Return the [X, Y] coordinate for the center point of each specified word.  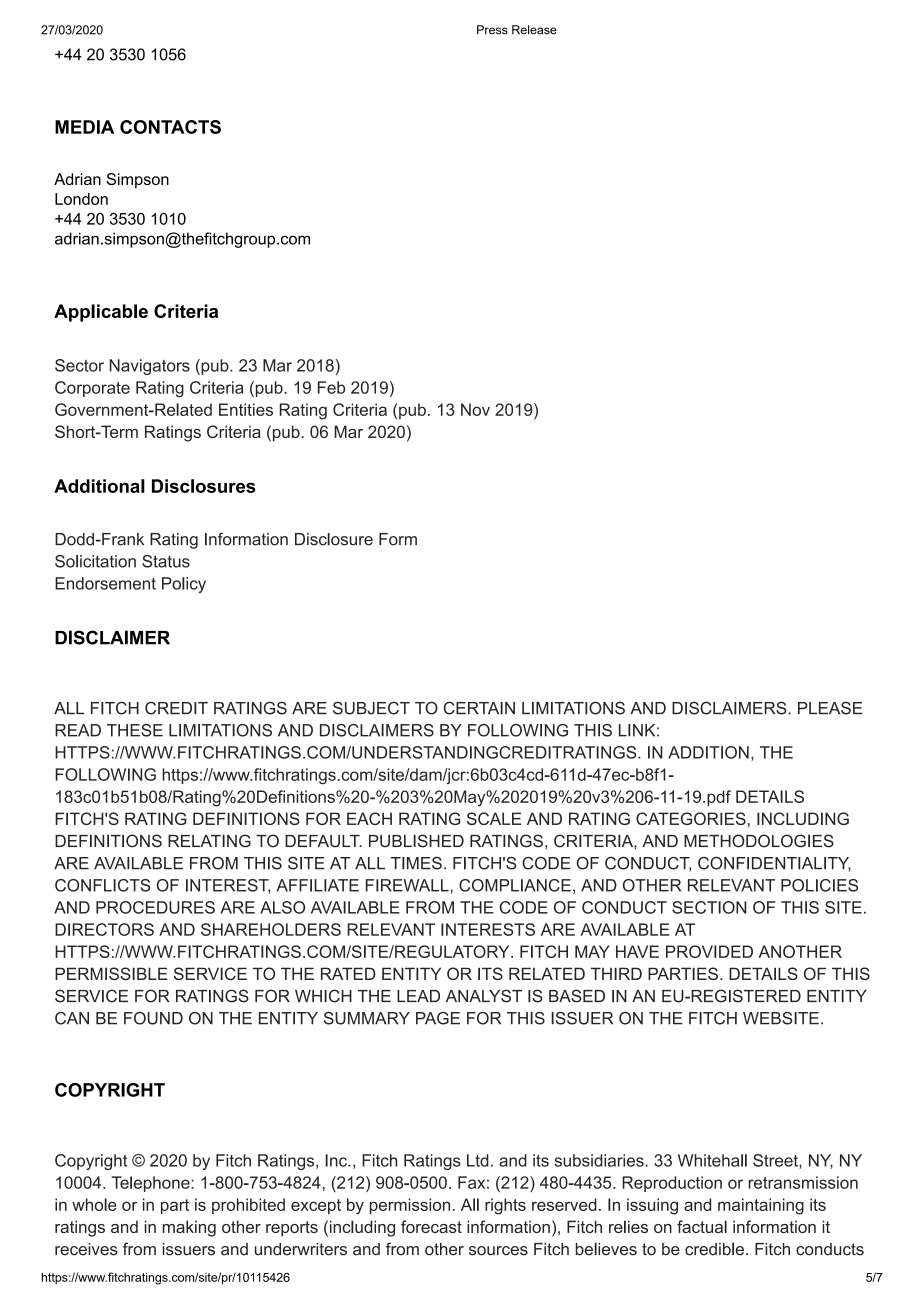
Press [492, 30]
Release [534, 30]
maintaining [761, 1206]
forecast [431, 1226]
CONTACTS [170, 127]
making [189, 1228]
